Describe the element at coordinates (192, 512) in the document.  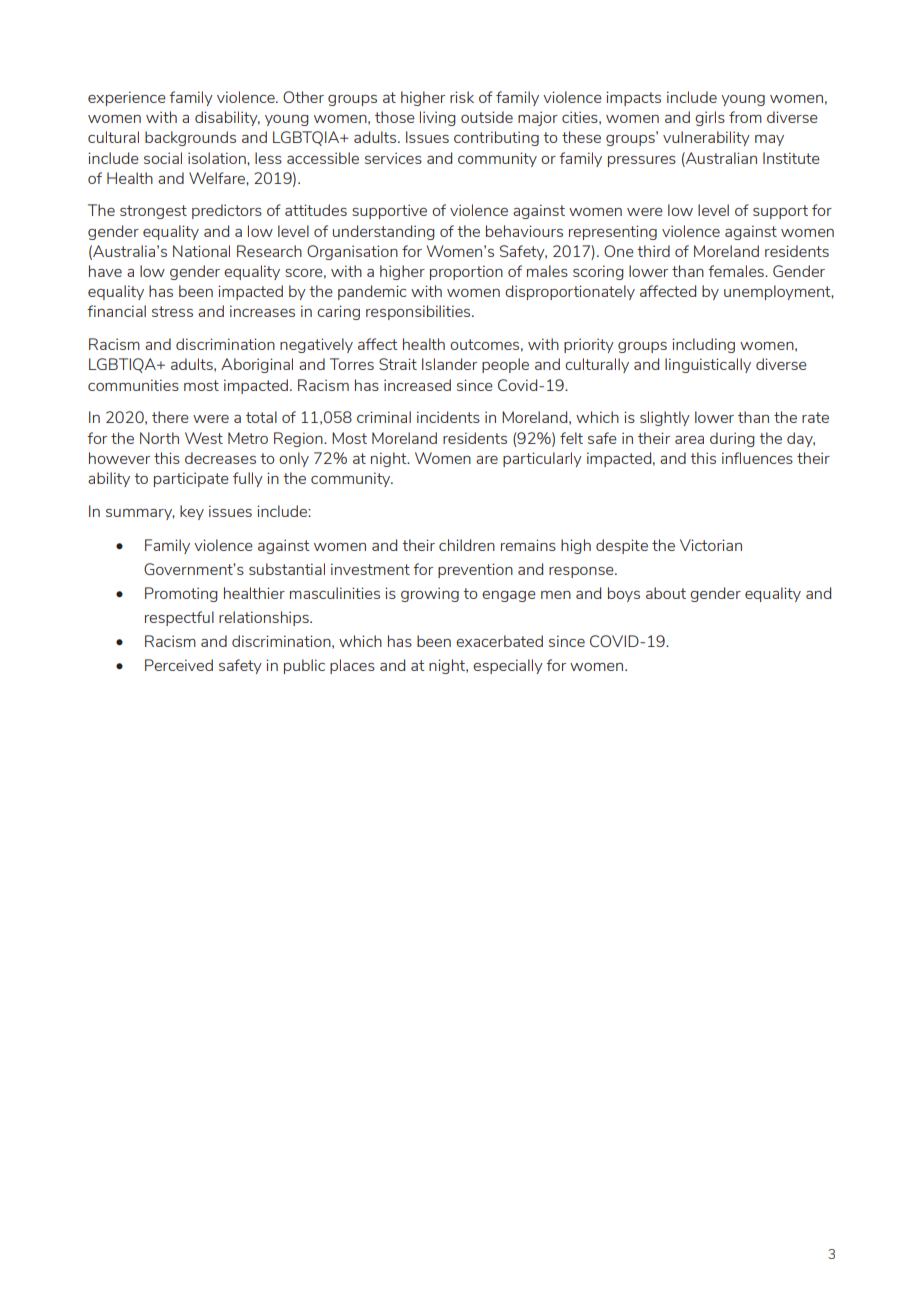
I see `key` at that location.
